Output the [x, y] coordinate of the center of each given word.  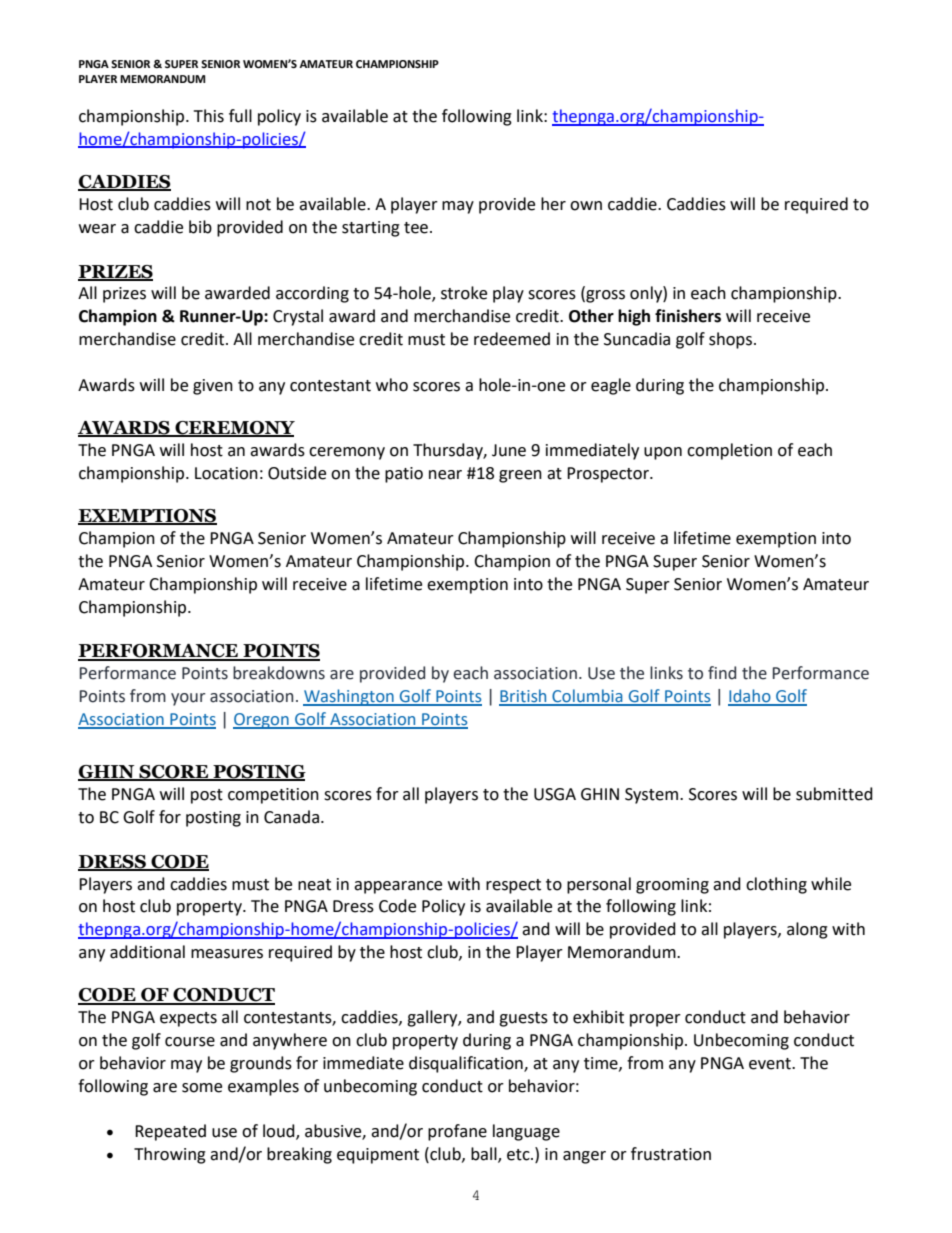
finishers [688, 316]
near [445, 475]
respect [513, 886]
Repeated [170, 1132]
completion [729, 451]
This [209, 116]
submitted [834, 794]
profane [457, 1132]
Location [226, 473]
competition [273, 796]
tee [416, 228]
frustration [671, 1154]
